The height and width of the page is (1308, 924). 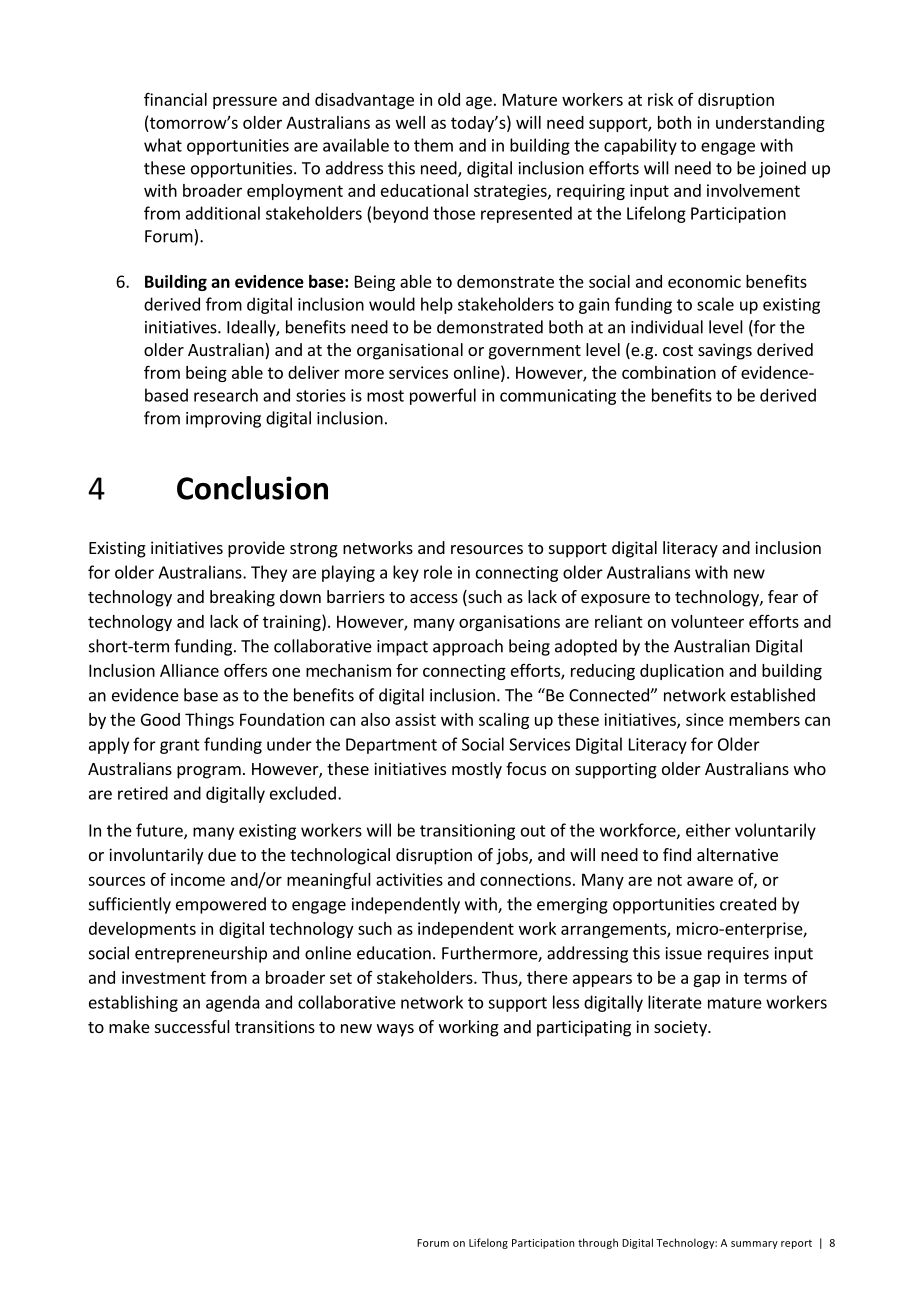 What do you see at coordinates (467, 832) in the page?
I see `transitioning` at bounding box center [467, 832].
